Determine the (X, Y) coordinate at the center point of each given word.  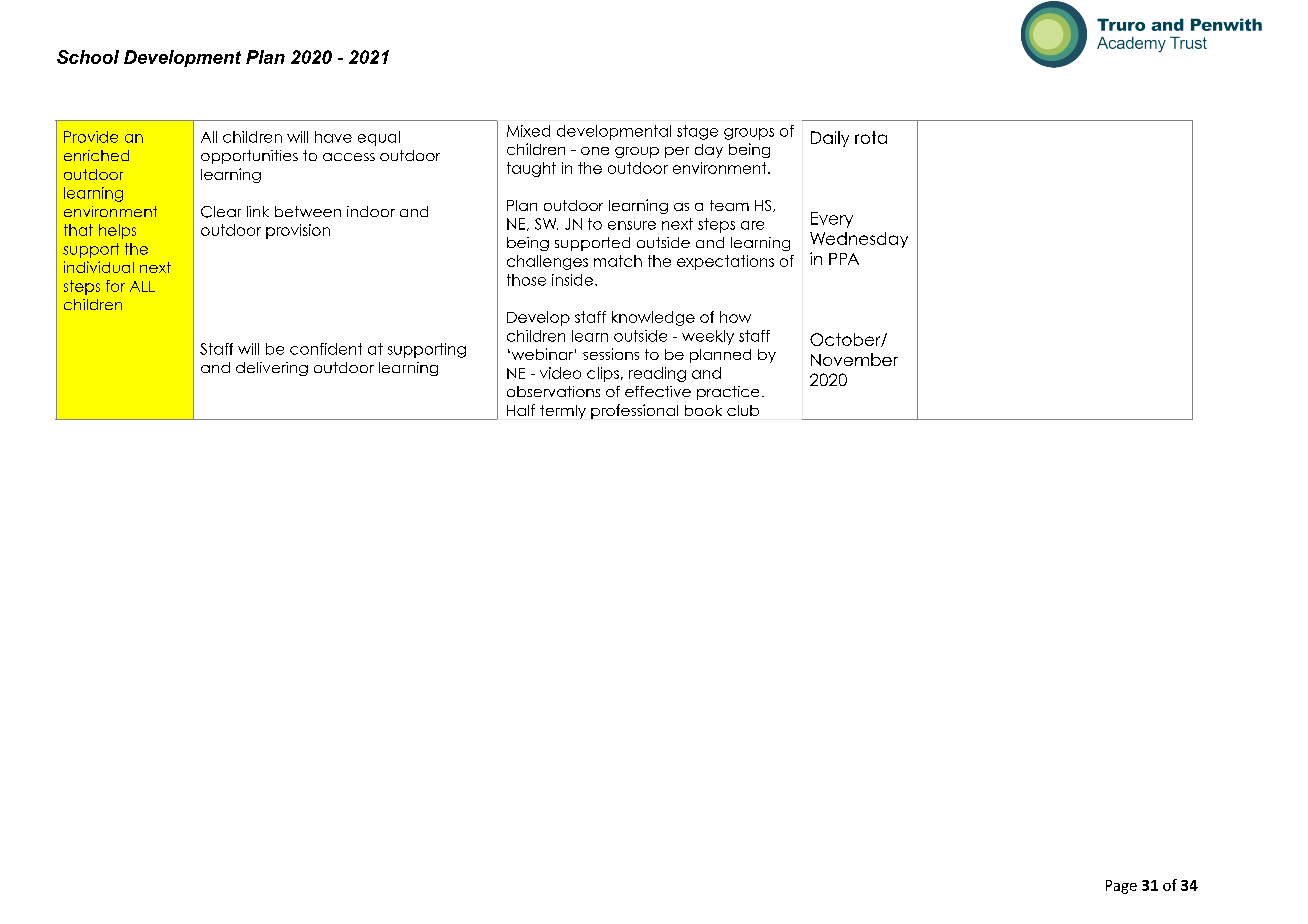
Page (1121, 887)
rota (871, 137)
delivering (272, 369)
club (743, 410)
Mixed (528, 131)
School (88, 57)
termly (563, 412)
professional (634, 411)
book (703, 410)
